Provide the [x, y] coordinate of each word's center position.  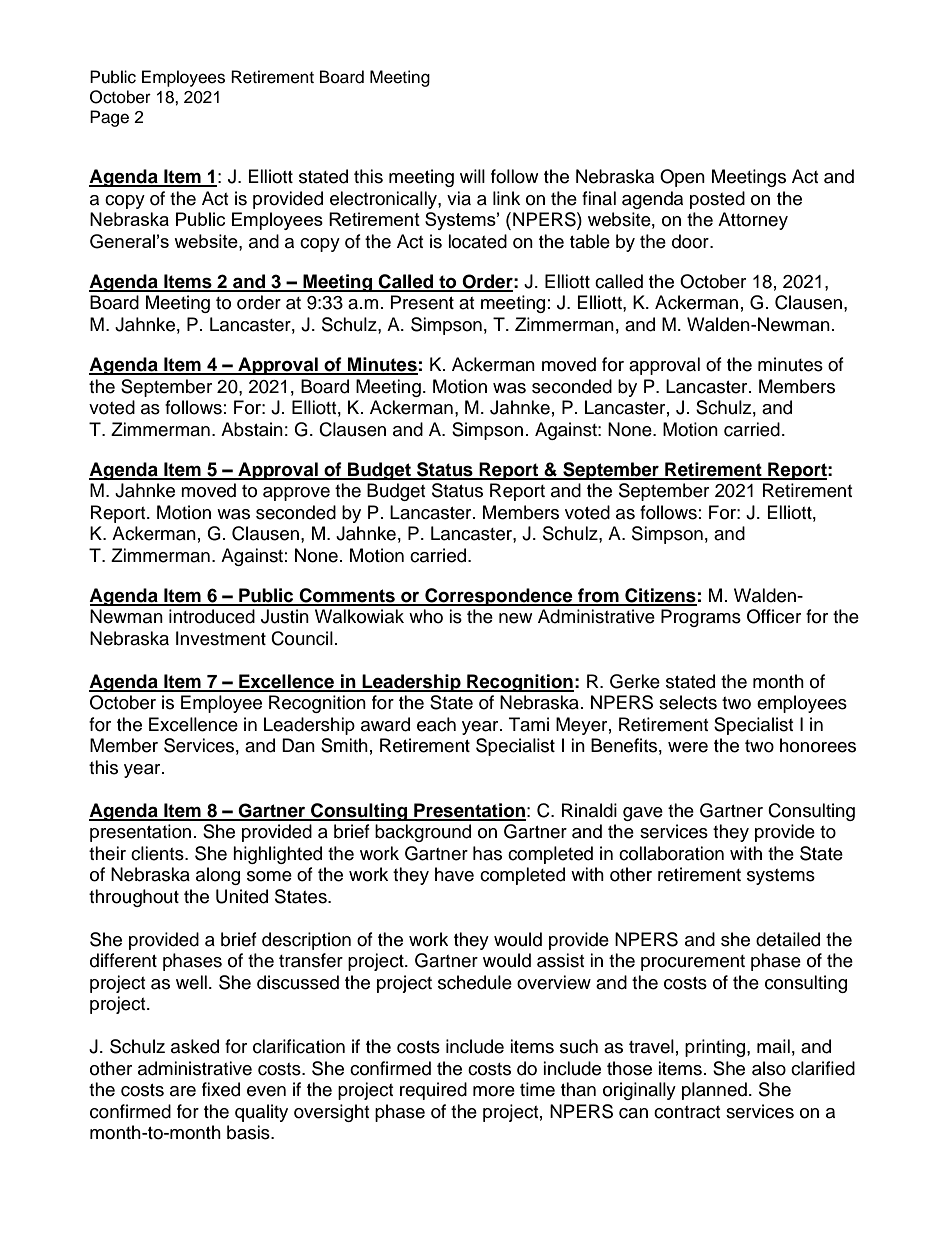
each [436, 724]
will [472, 176]
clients [158, 853]
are [183, 1091]
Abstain [252, 429]
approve [296, 494]
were [688, 747]
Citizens [660, 596]
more [494, 1091]
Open [682, 178]
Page [109, 118]
